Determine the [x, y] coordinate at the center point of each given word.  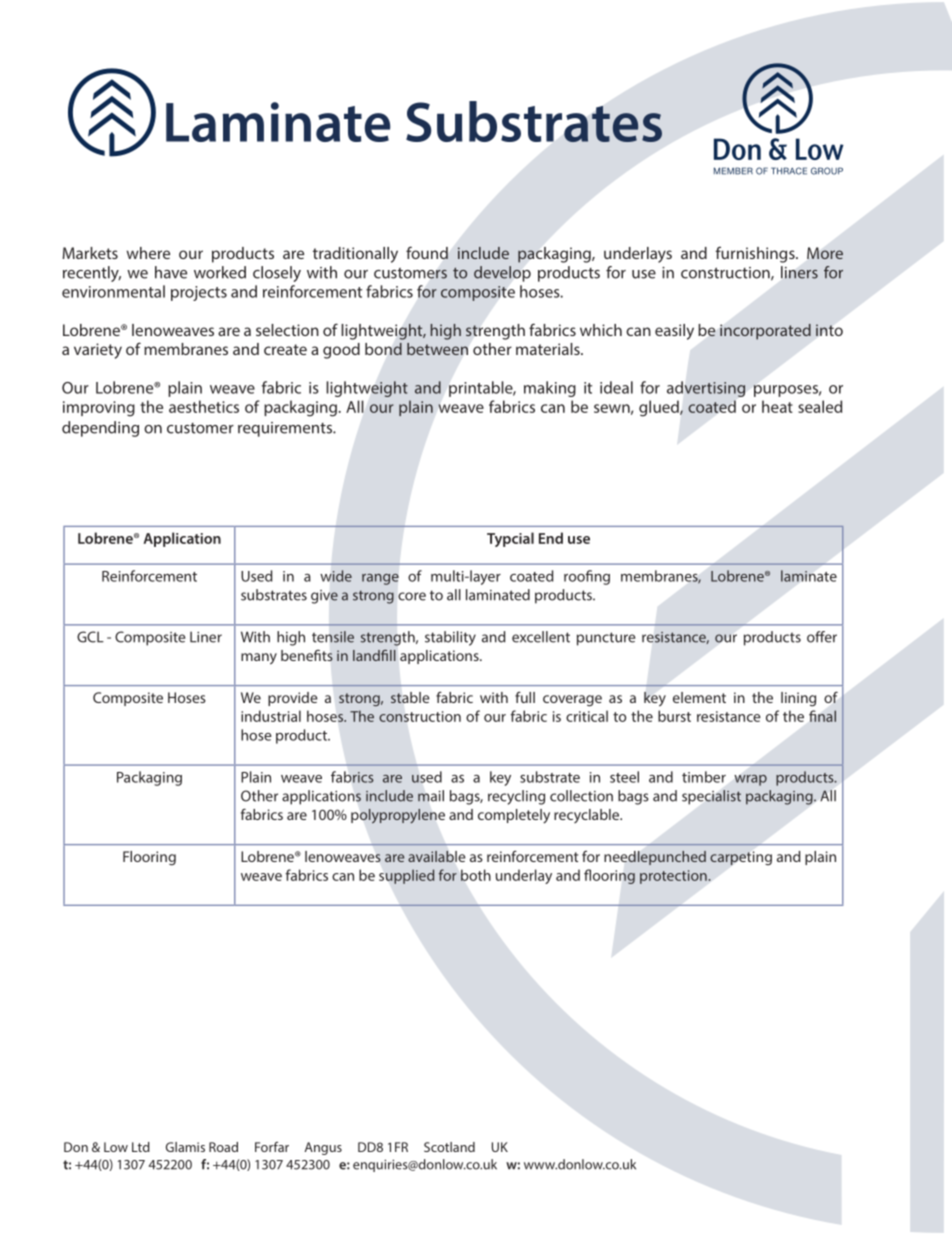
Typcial [510, 539]
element [699, 697]
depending [100, 429]
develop [502, 274]
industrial [271, 716]
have [171, 272]
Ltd [141, 1147]
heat [777, 406]
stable [410, 698]
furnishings [756, 254]
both [476, 875]
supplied [406, 876]
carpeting [741, 858]
